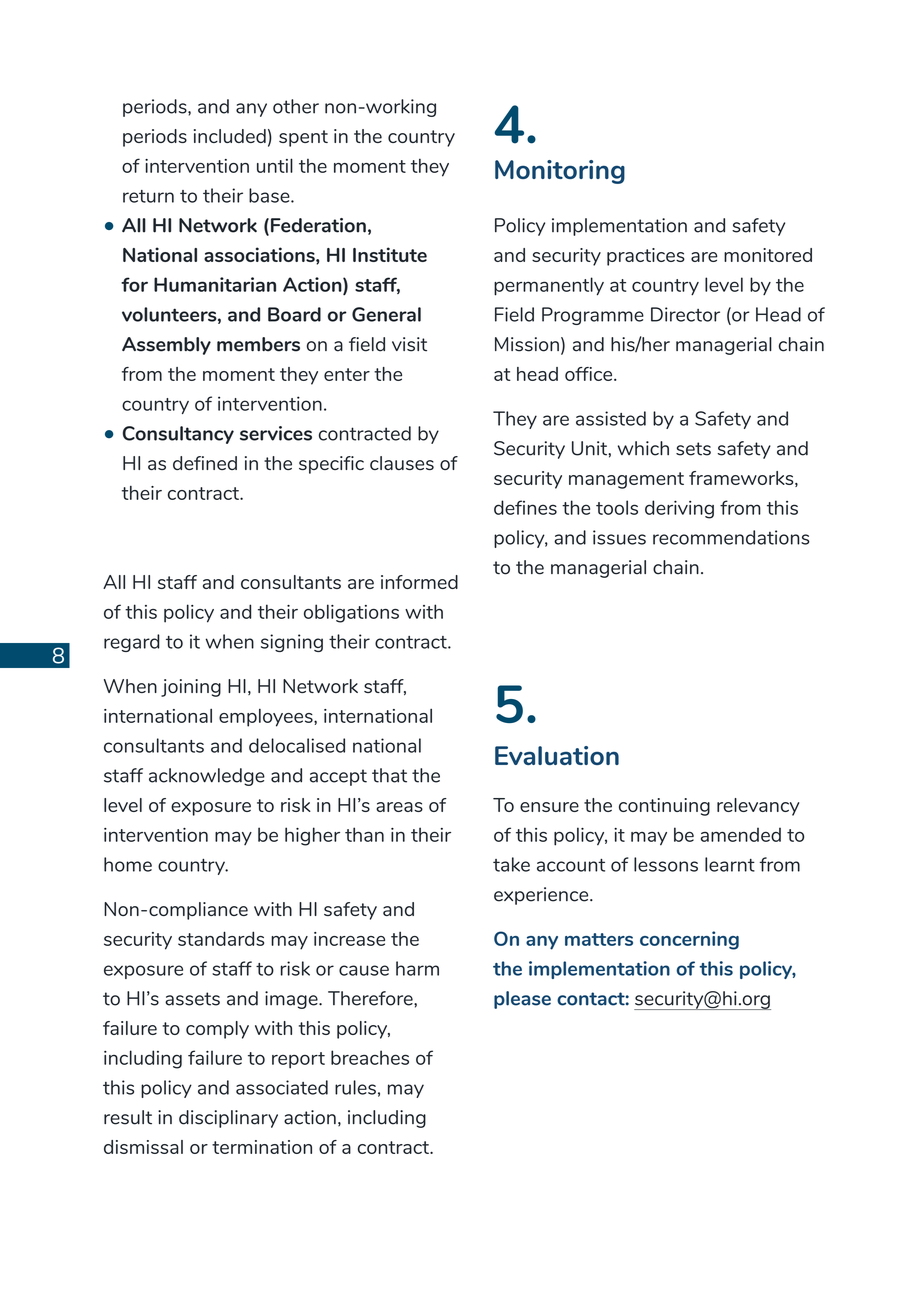 The width and height of the screenshot is (924, 1311). I want to click on Monitoring, so click(560, 172).
